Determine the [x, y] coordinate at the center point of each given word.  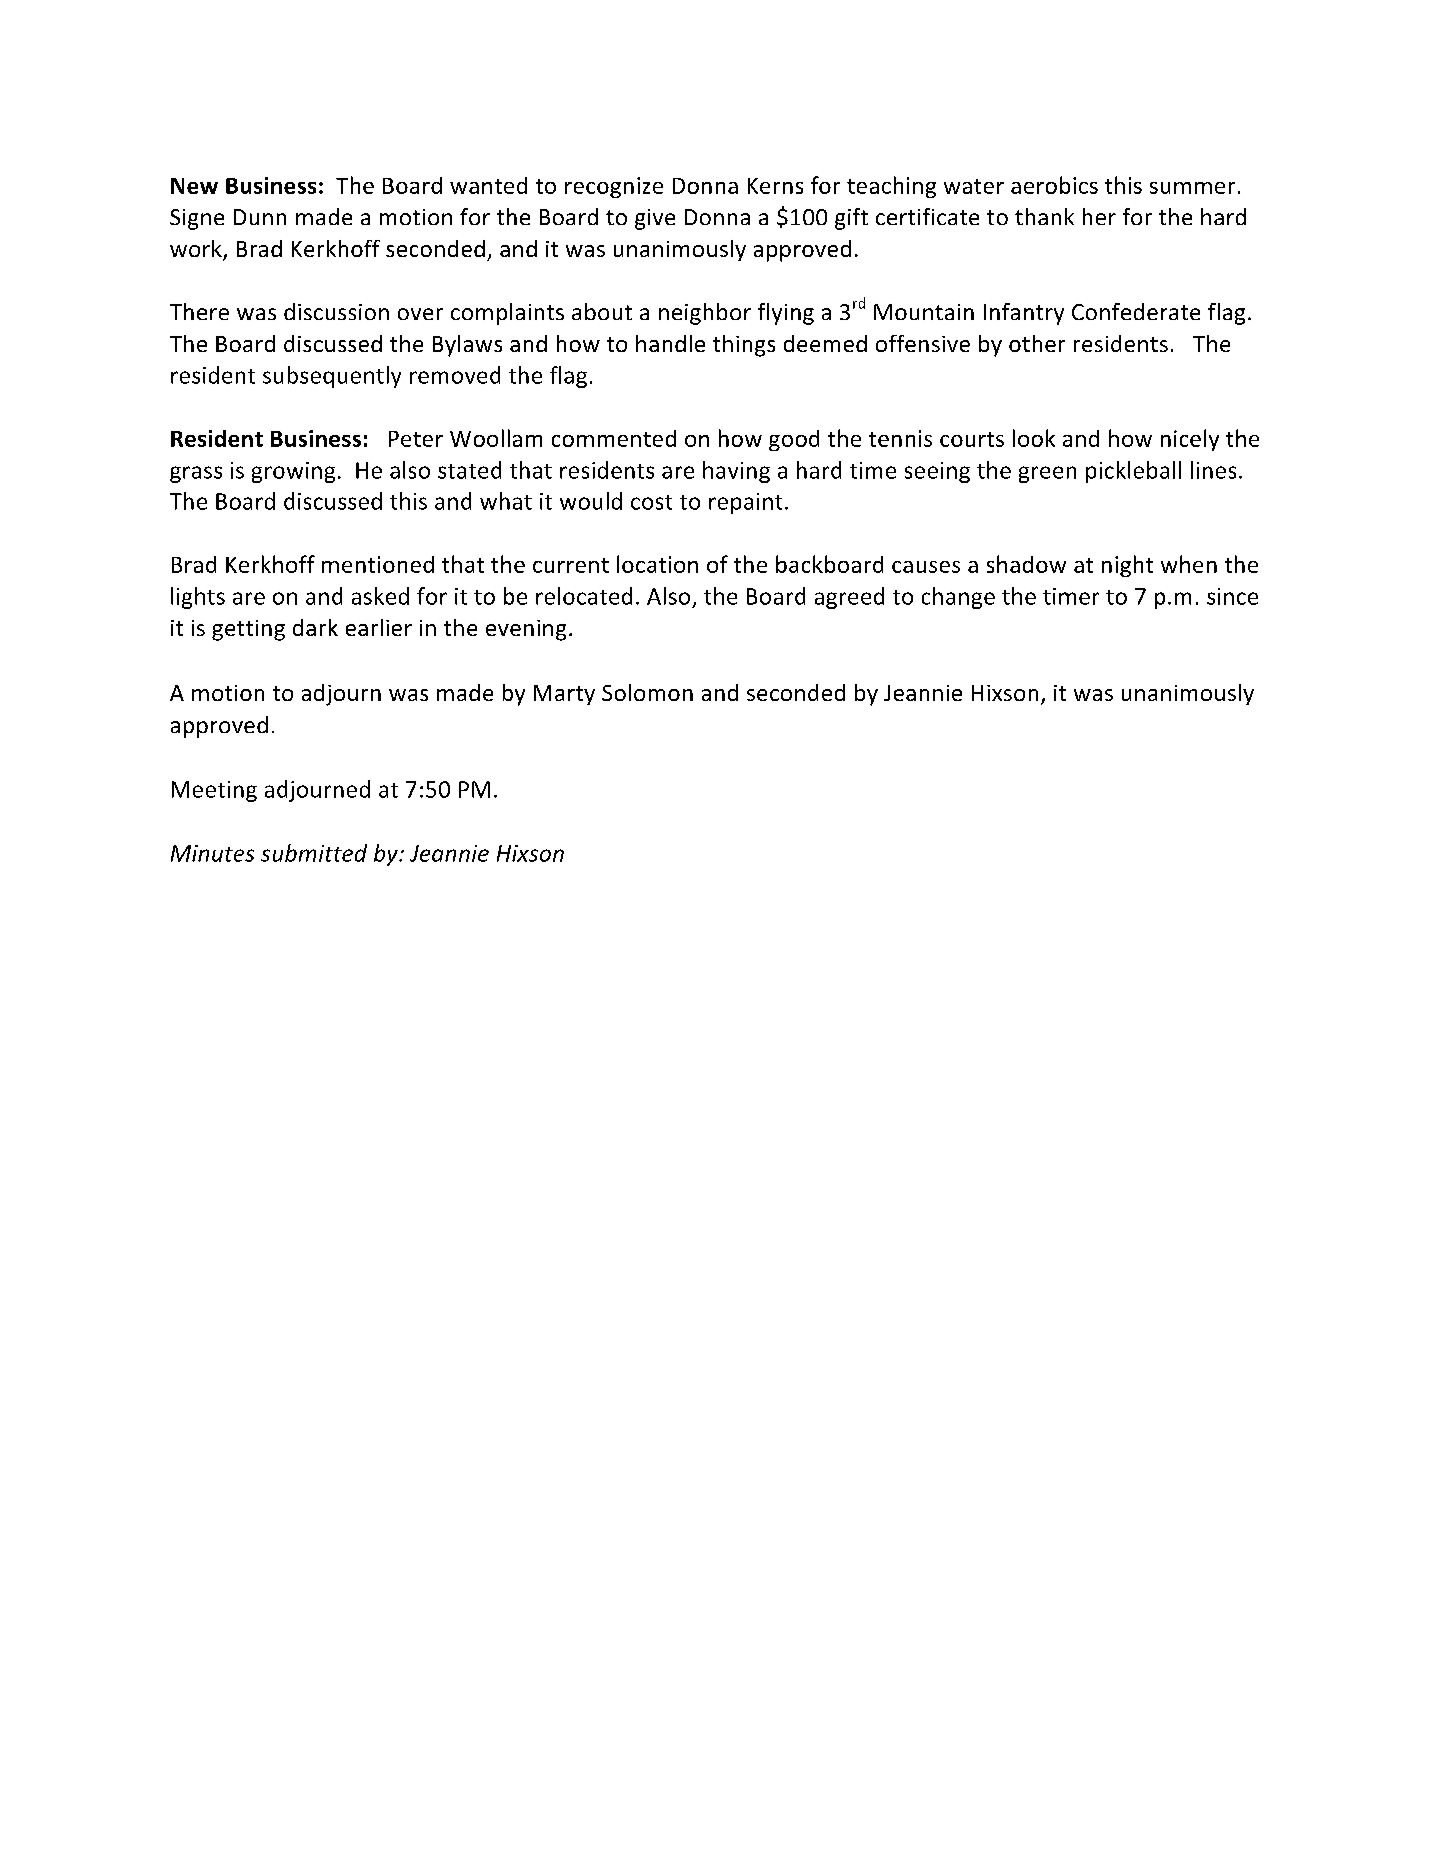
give [655, 219]
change [958, 598]
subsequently [332, 377]
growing [293, 472]
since [1232, 596]
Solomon [647, 692]
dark [315, 627]
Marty [564, 695]
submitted [314, 853]
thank [1044, 216]
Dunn [260, 217]
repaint [745, 503]
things [744, 346]
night [1127, 566]
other [1037, 343]
